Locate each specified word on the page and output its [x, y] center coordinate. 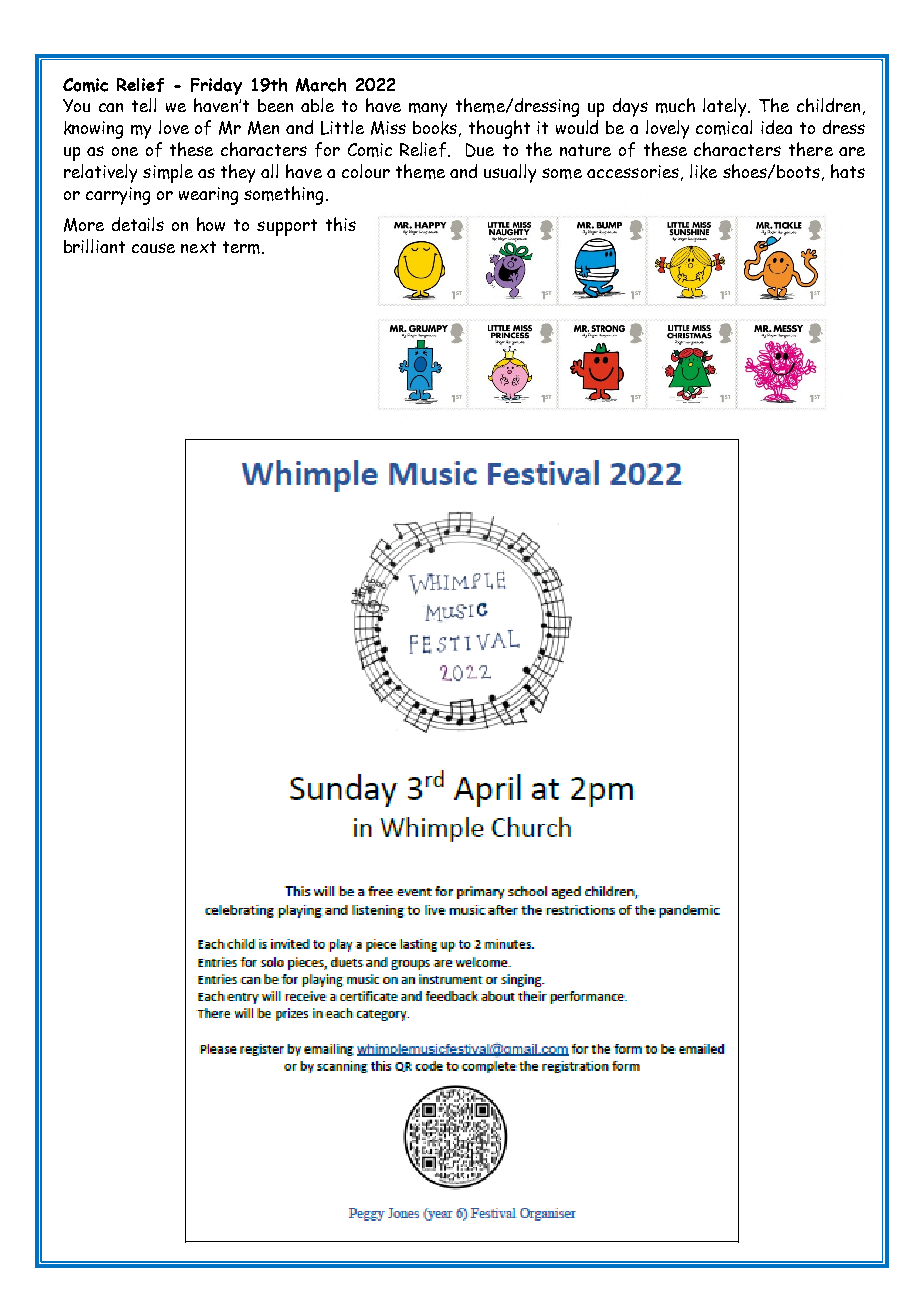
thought [499, 129]
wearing [208, 196]
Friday [216, 86]
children [828, 105]
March [321, 85]
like [703, 171]
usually [510, 173]
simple [168, 173]
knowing [93, 130]
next [198, 247]
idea [776, 127]
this [341, 224]
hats [848, 171]
